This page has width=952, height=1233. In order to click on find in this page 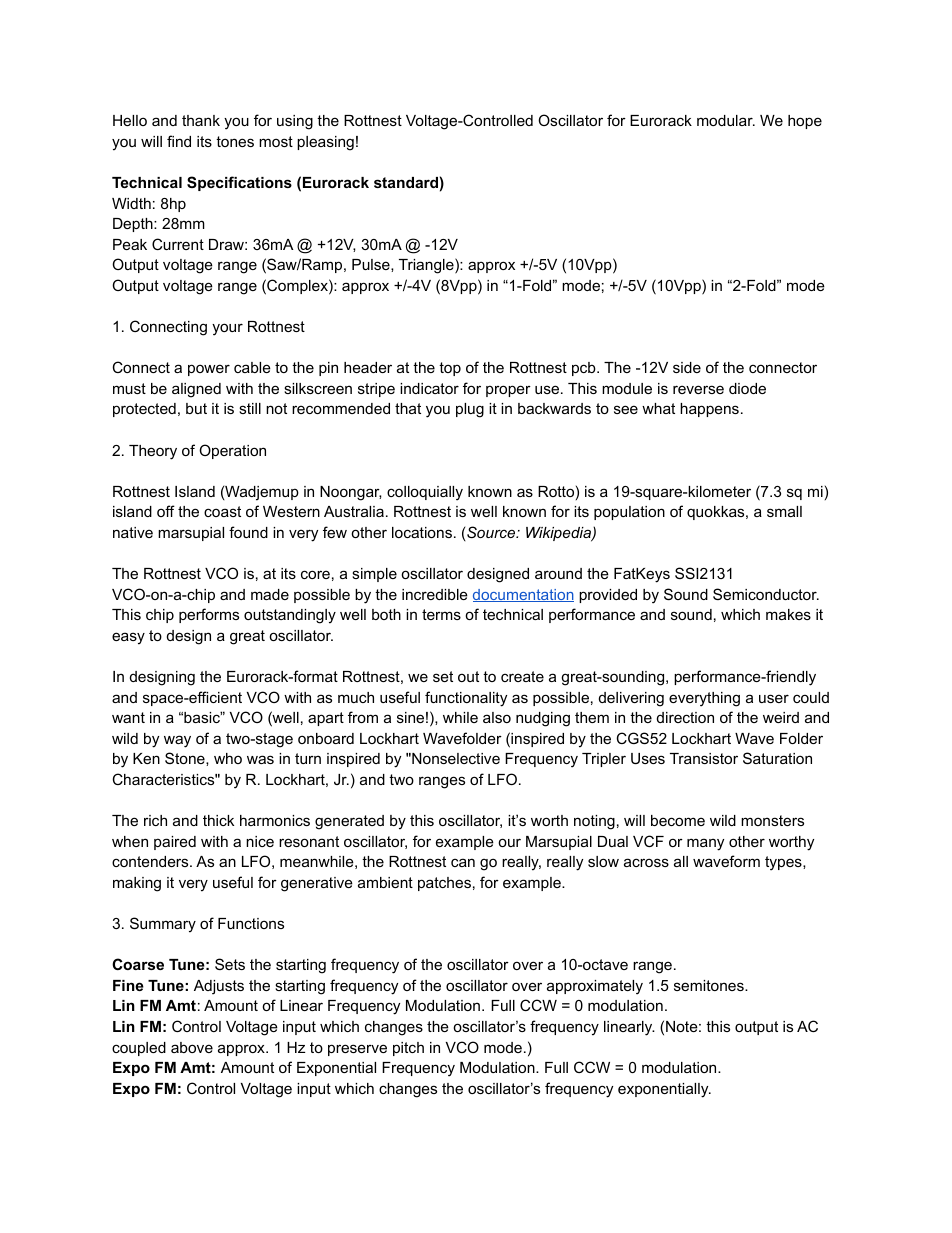, I will do `click(179, 141)`.
